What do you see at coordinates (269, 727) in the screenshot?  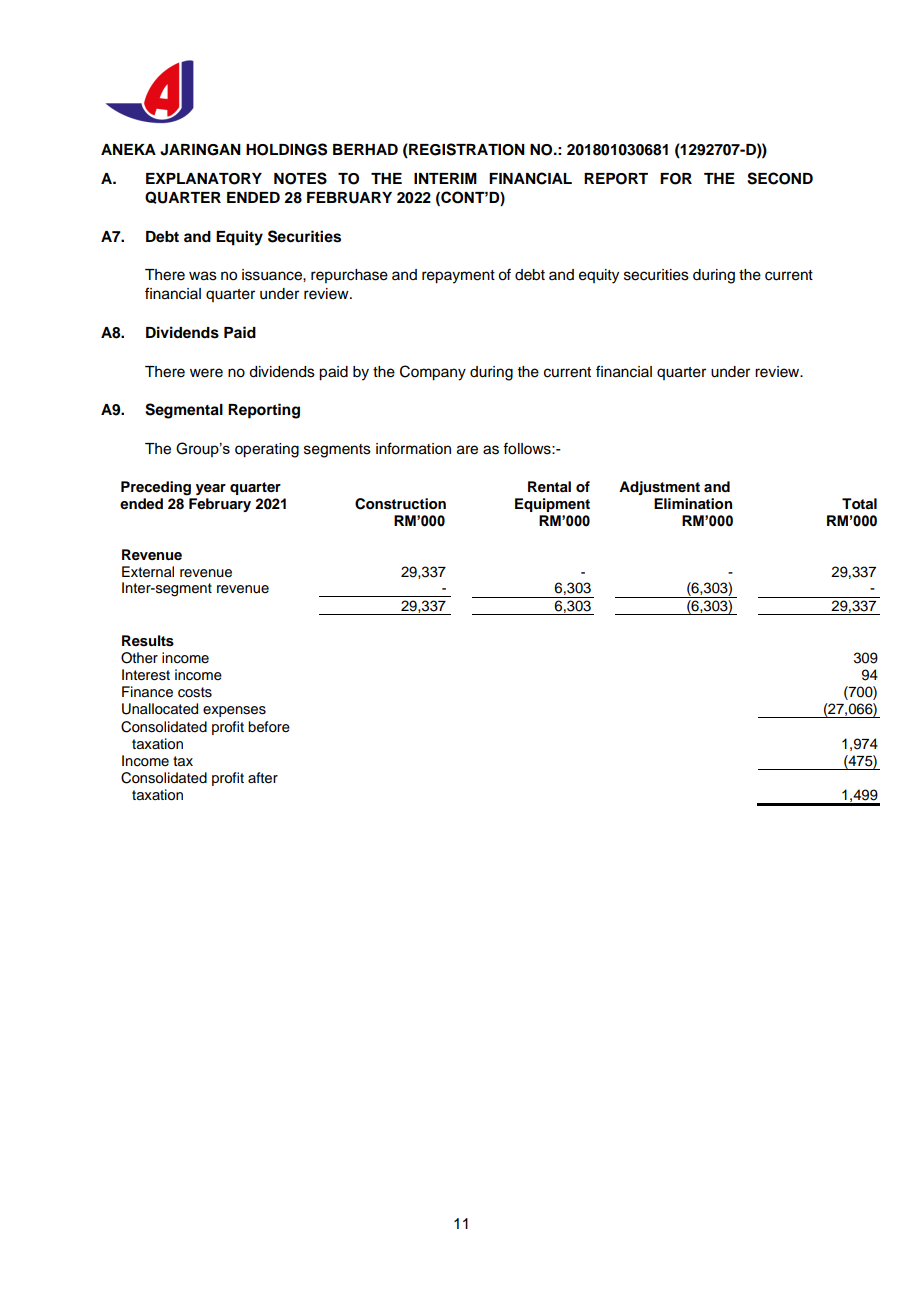 I see `before` at bounding box center [269, 727].
